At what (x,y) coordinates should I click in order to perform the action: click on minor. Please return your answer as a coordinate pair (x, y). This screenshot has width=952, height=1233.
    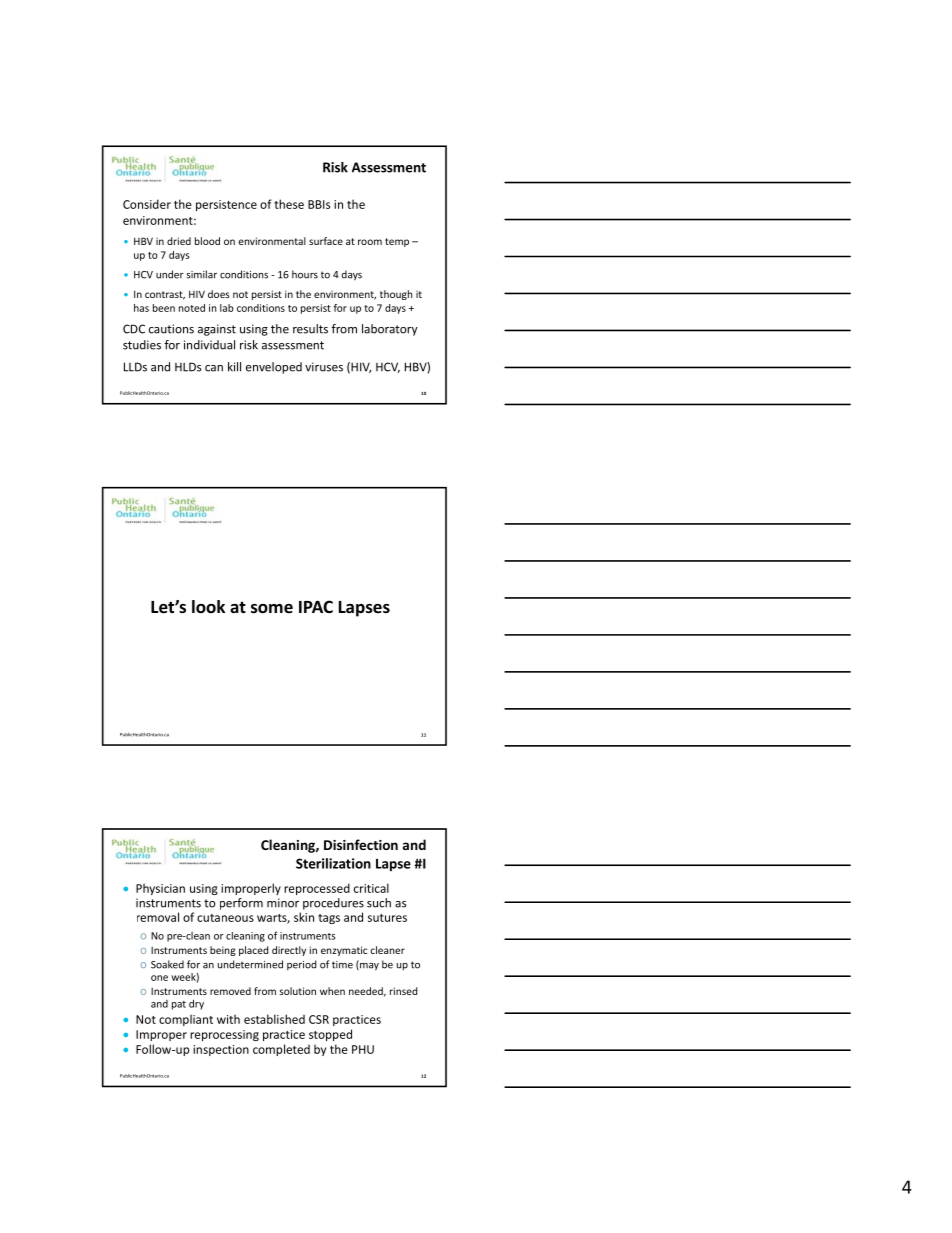
    Looking at the image, I should click on (283, 903).
